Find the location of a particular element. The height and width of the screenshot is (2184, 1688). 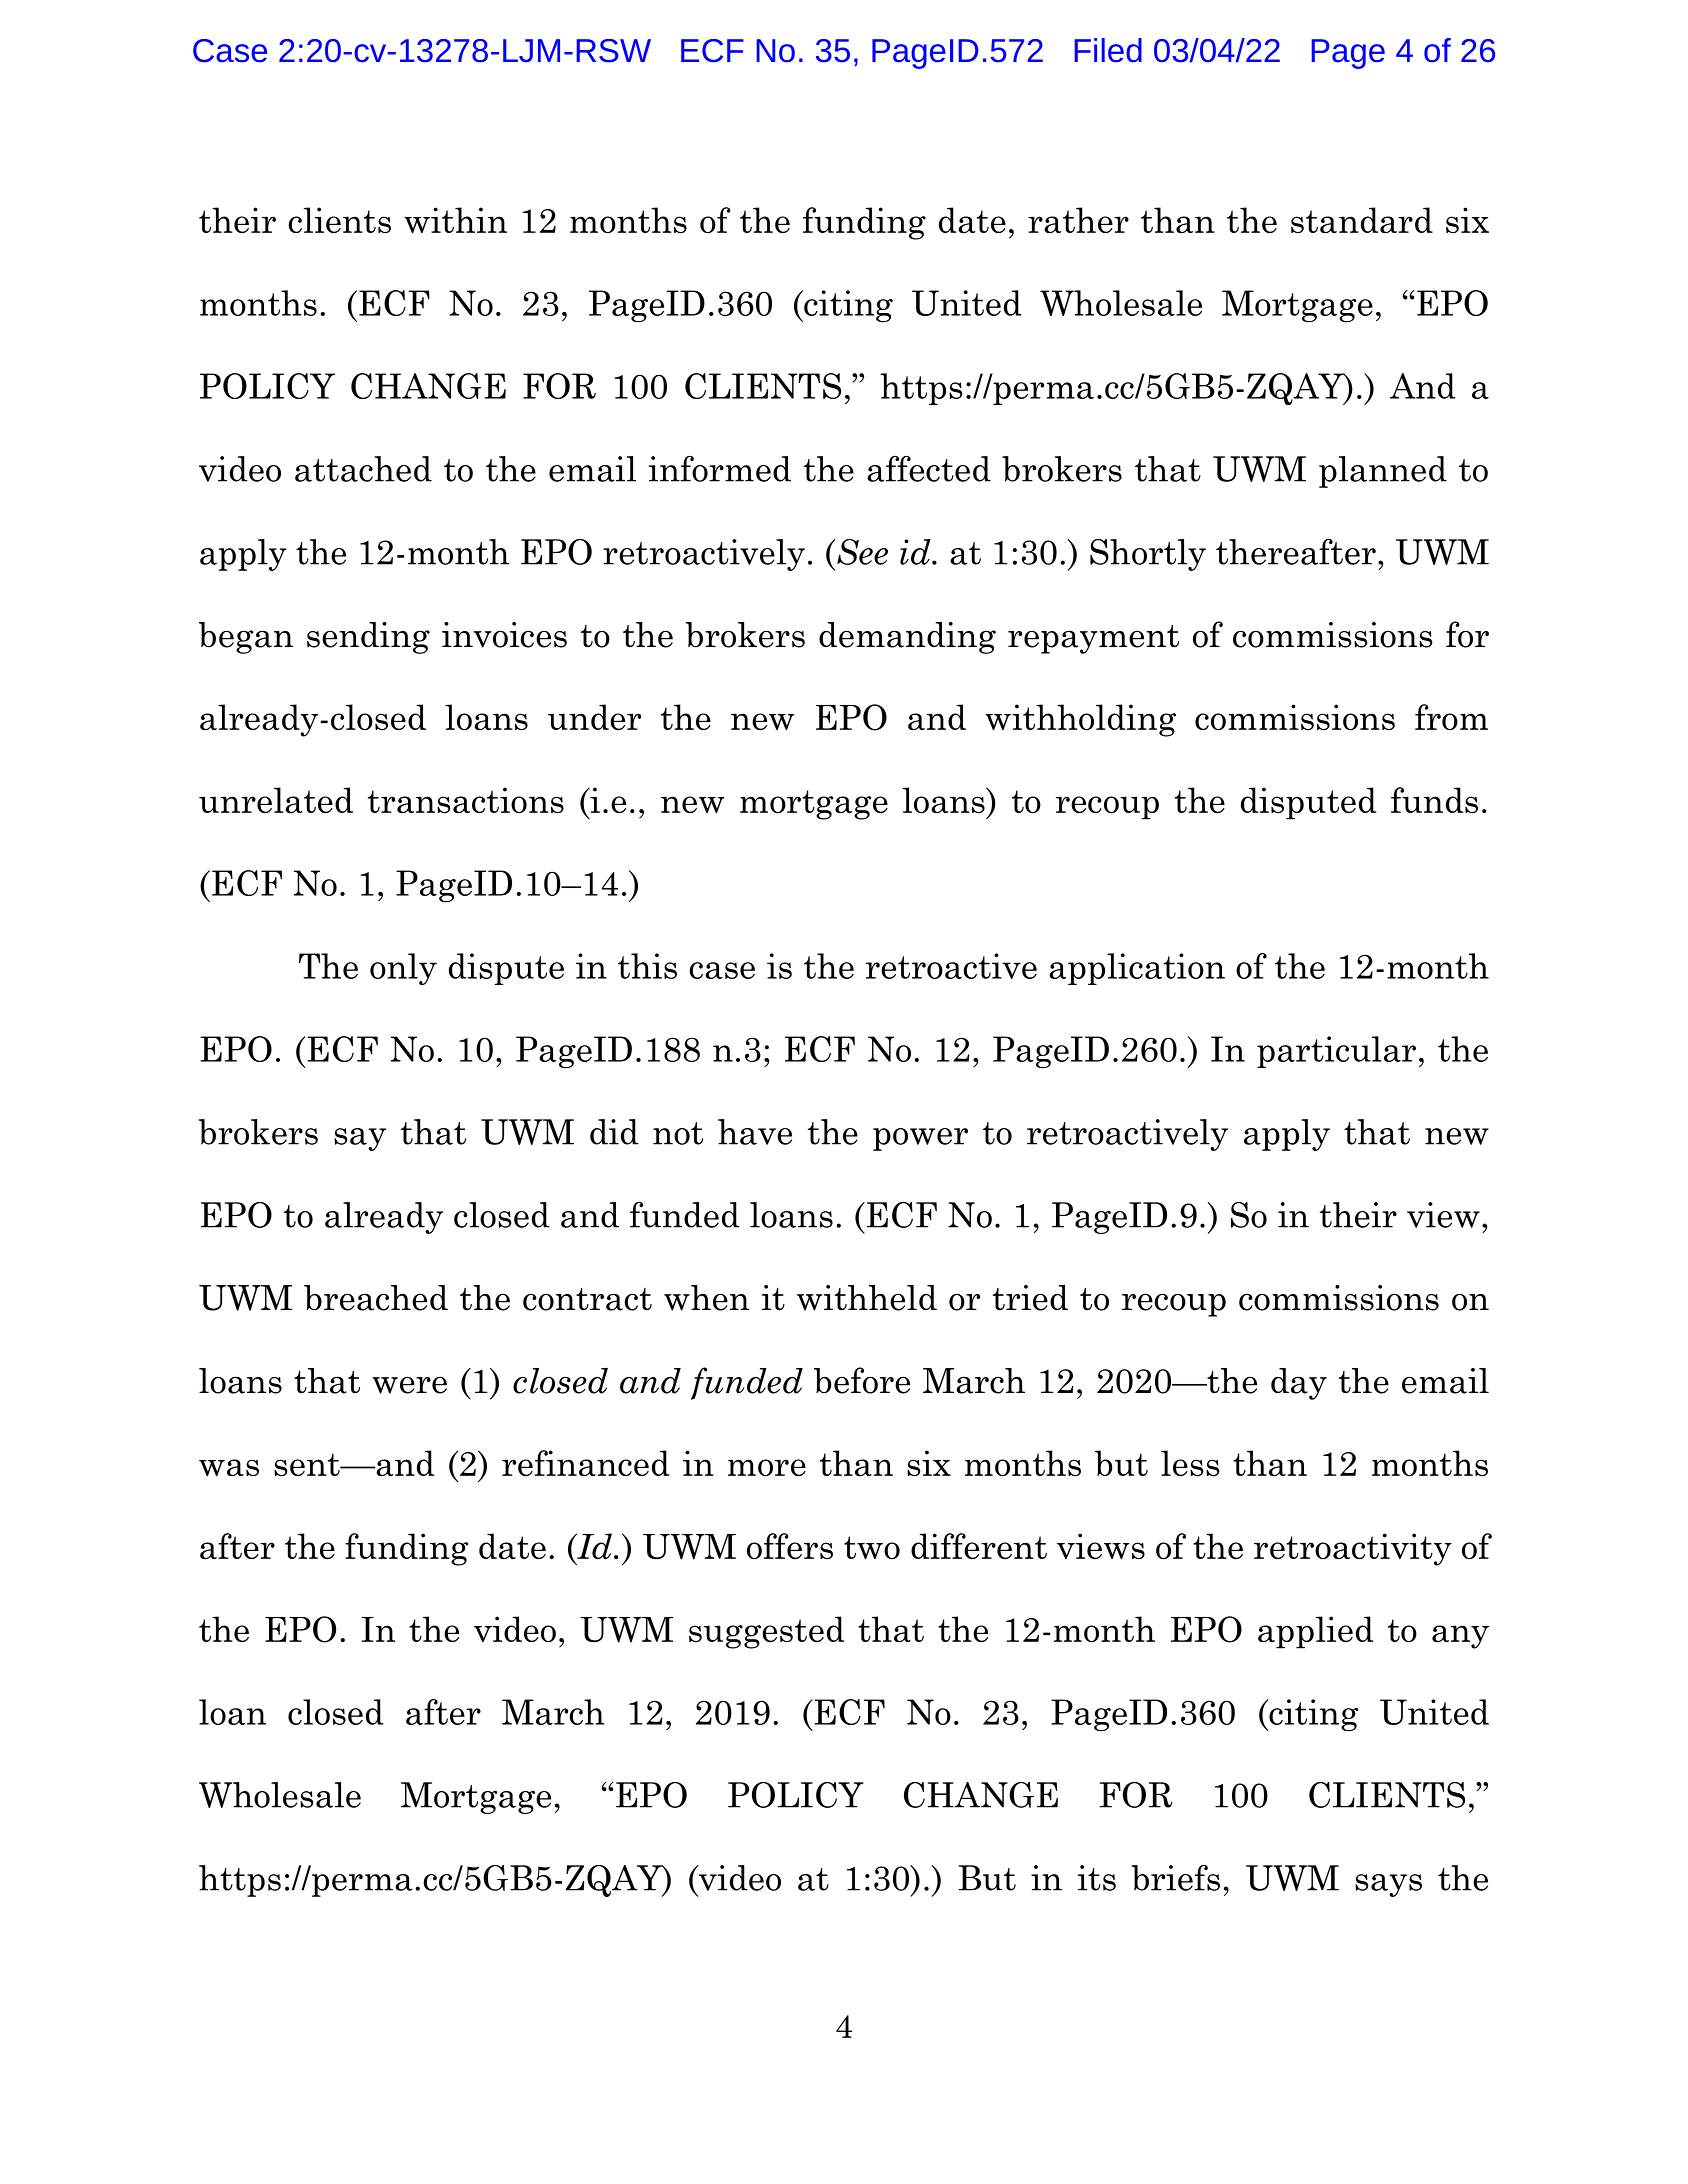

planned is located at coordinates (1383, 472).
